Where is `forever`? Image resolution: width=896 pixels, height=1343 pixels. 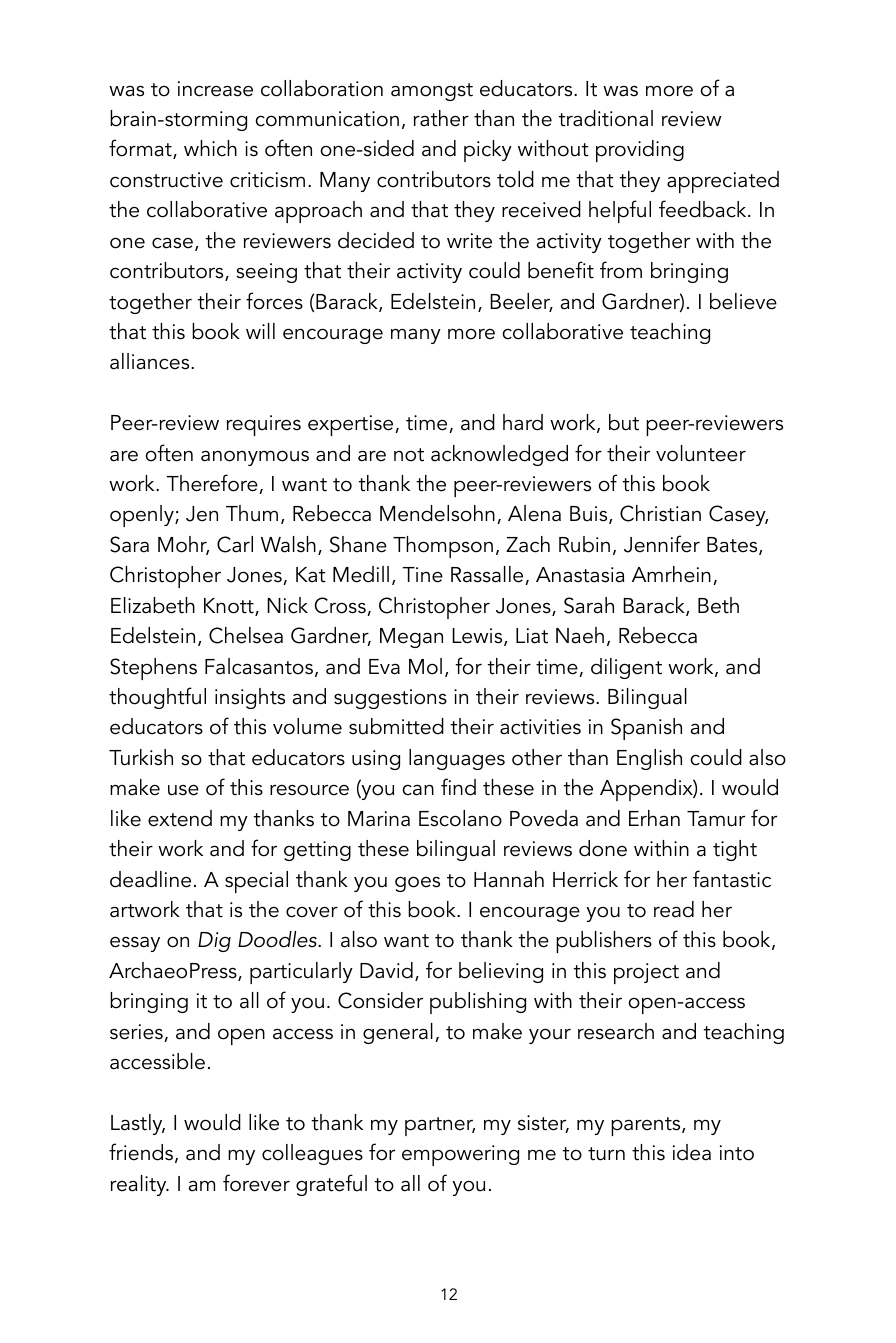
forever is located at coordinates (256, 1183).
